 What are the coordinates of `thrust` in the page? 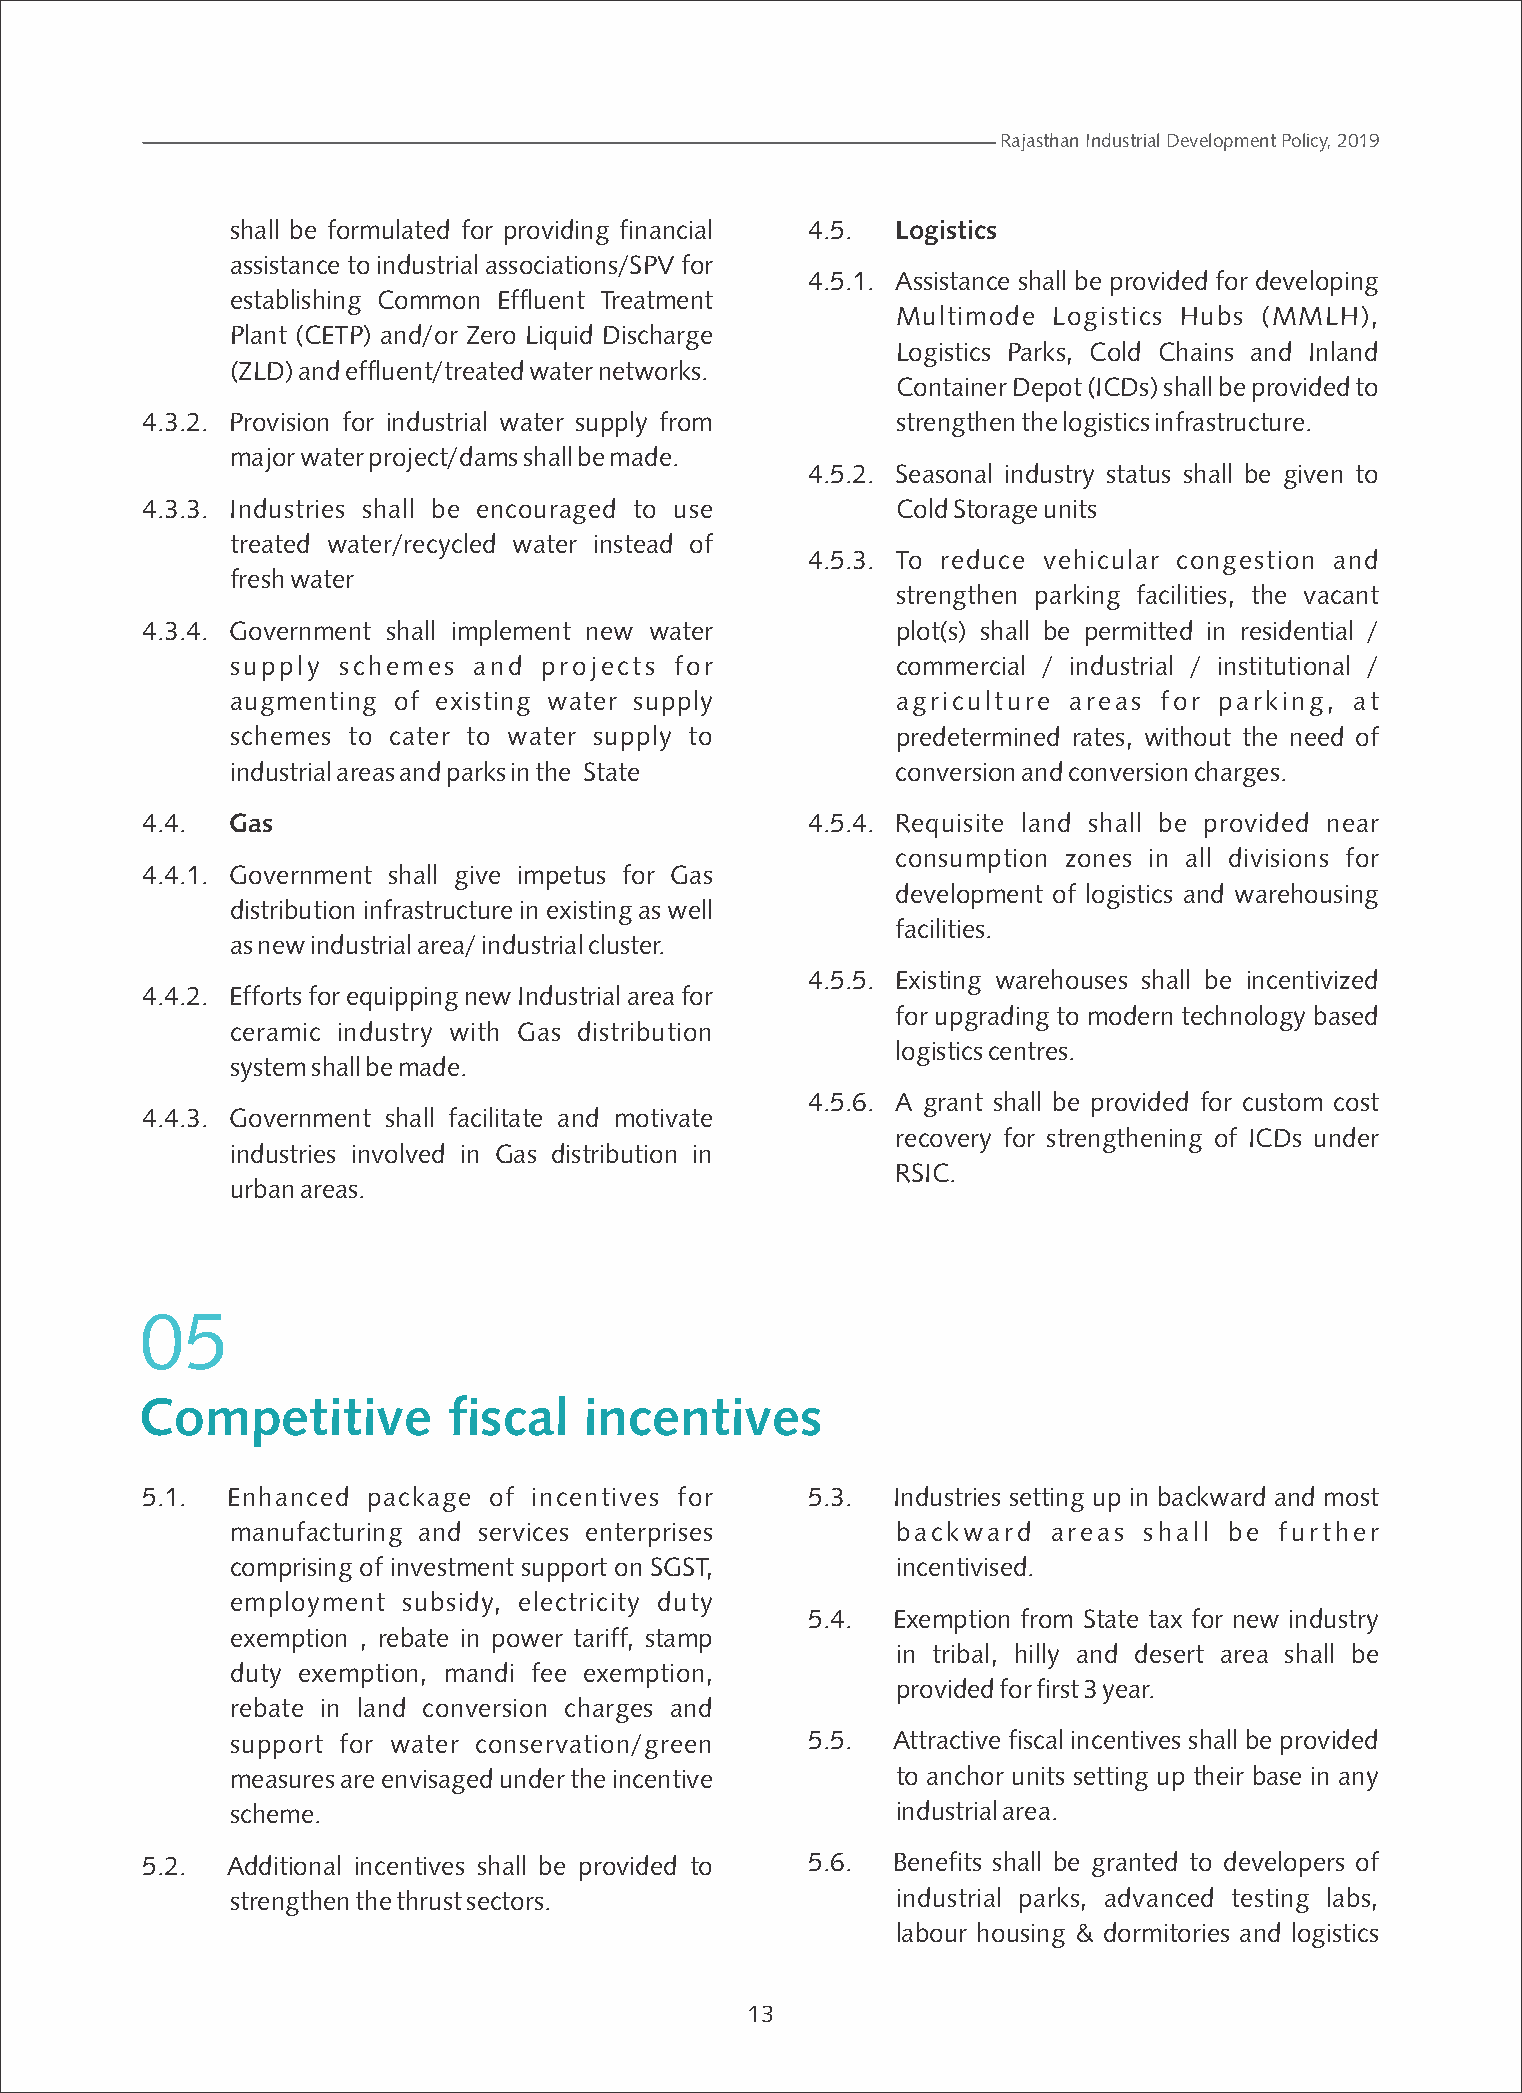 It's located at (429, 1900).
